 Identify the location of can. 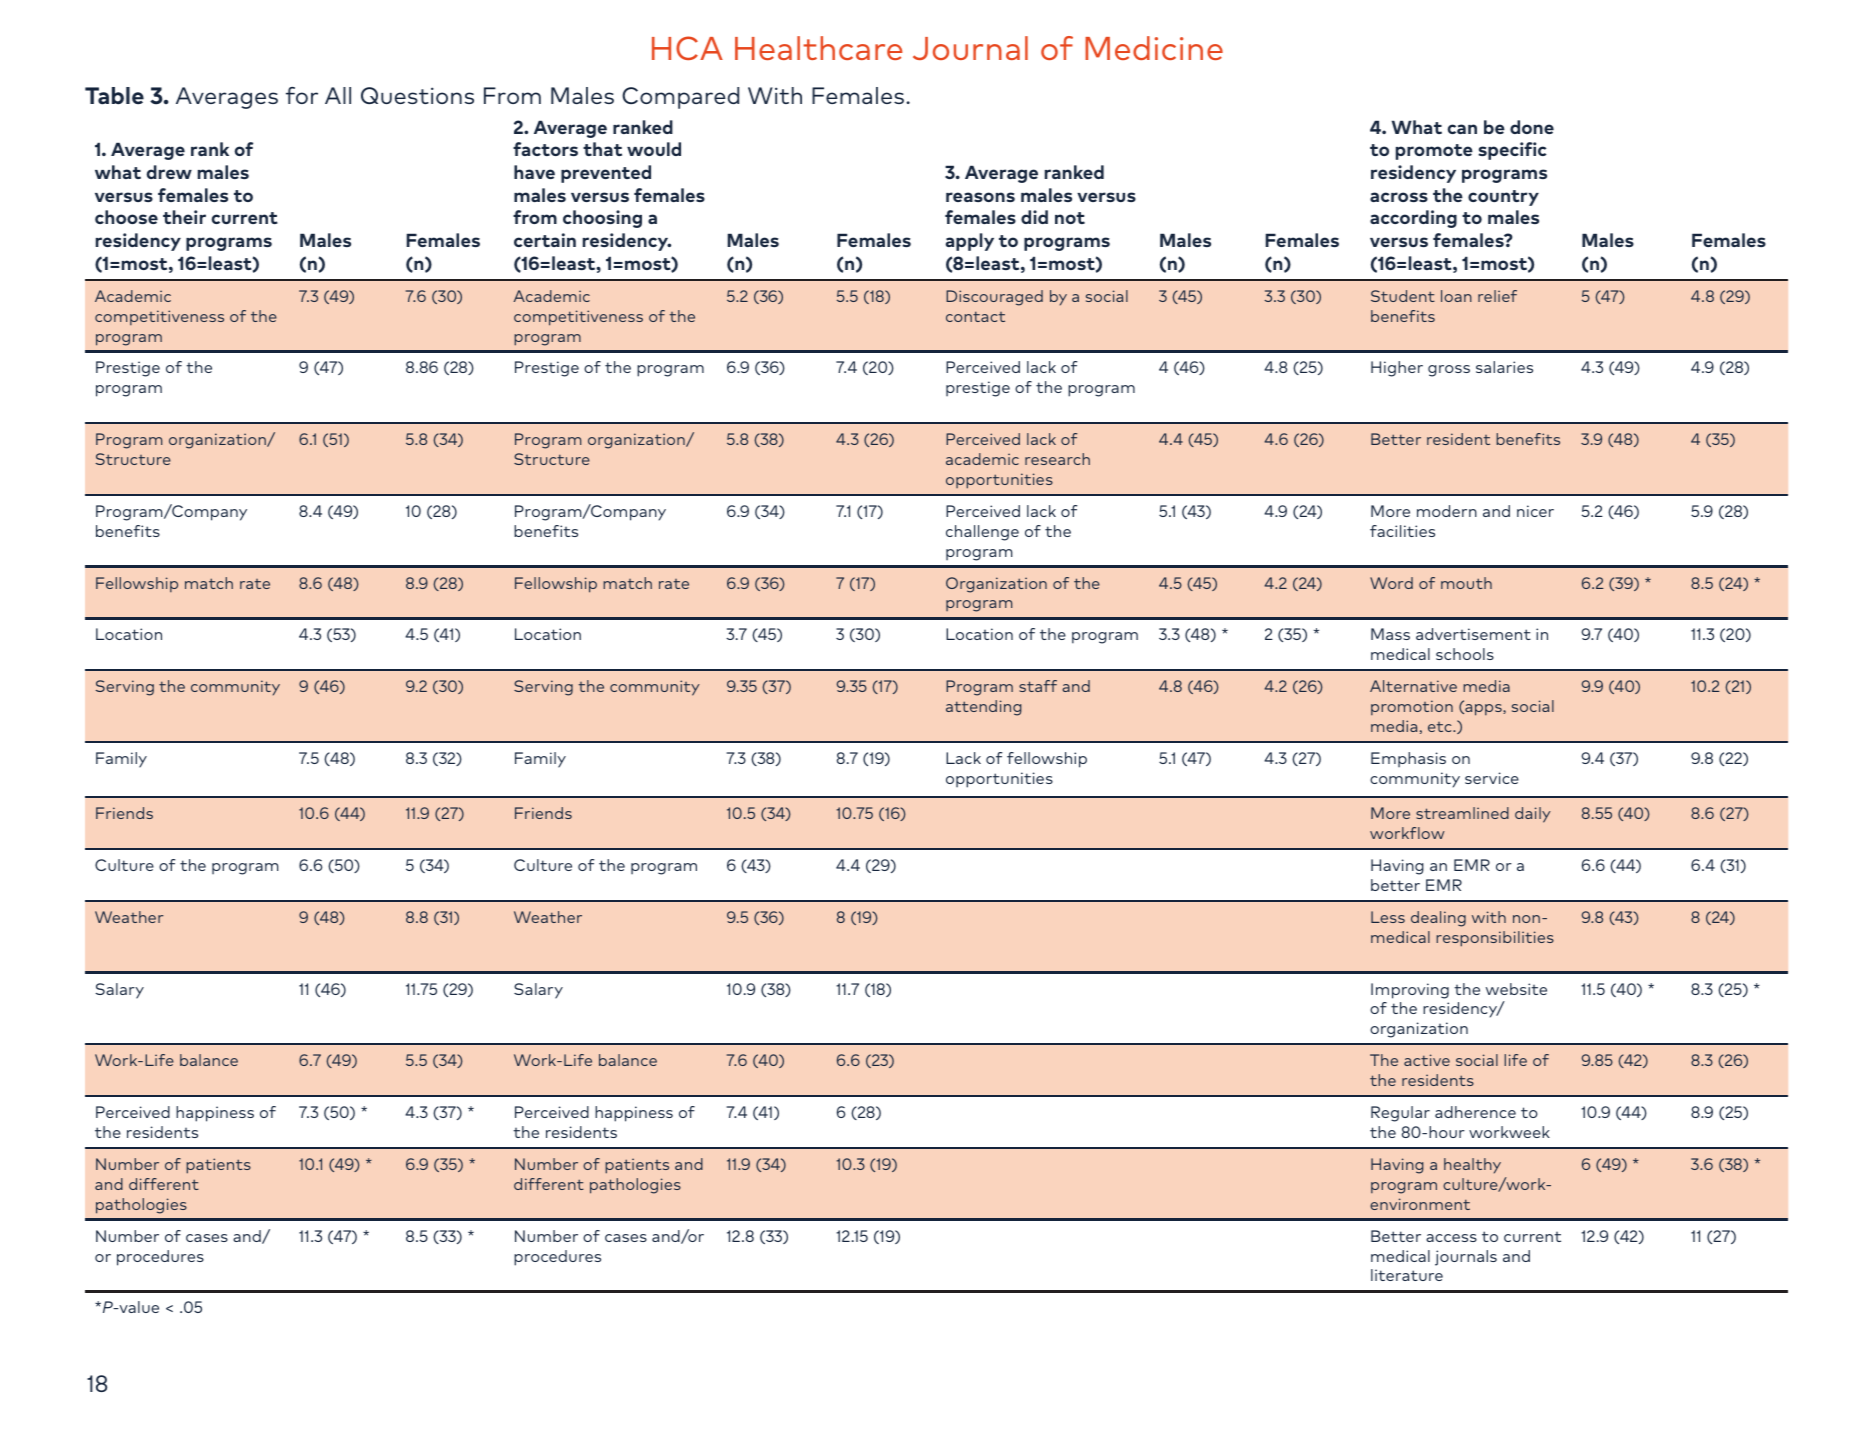
(1462, 129).
